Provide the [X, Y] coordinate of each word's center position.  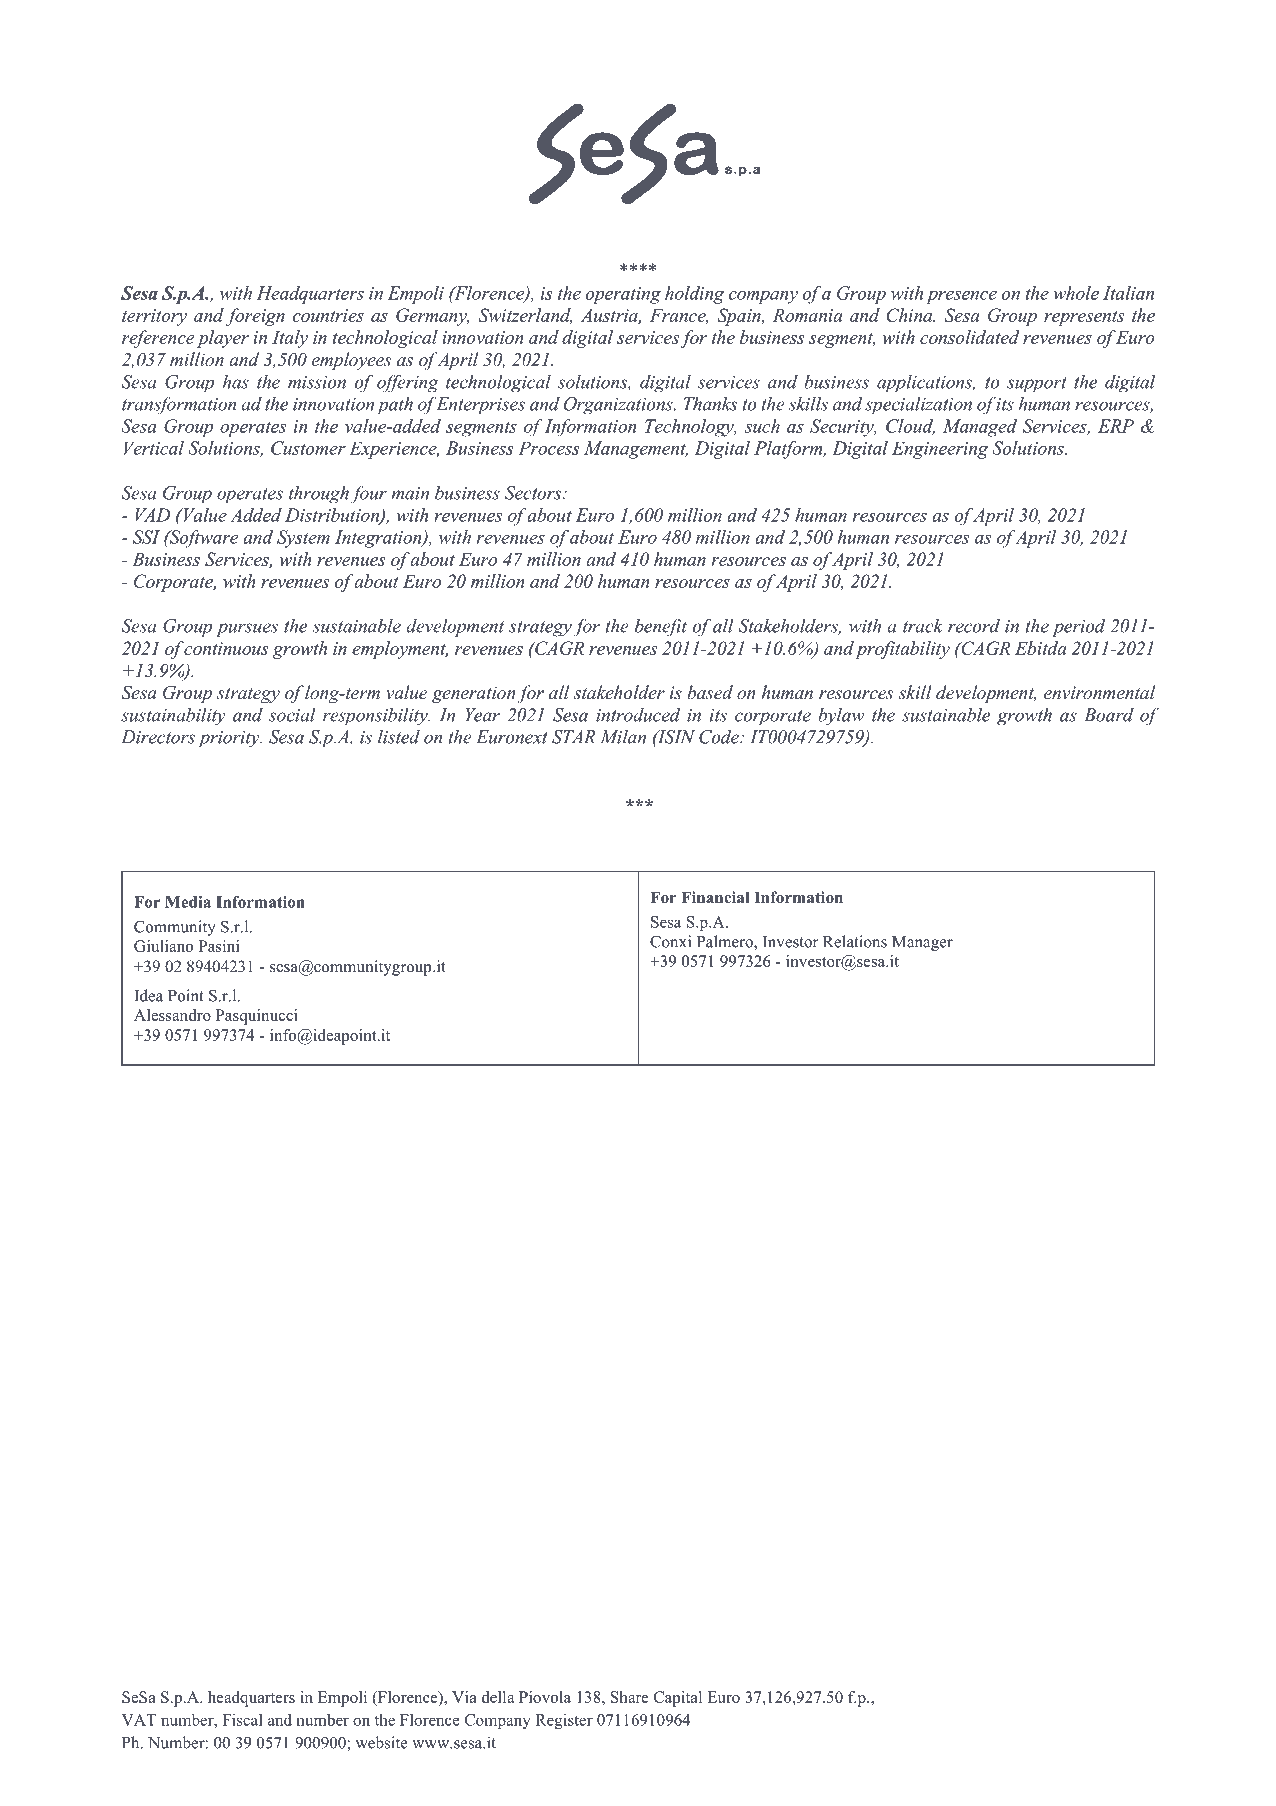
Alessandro [172, 1015]
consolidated [969, 337]
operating [623, 295]
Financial [715, 897]
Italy [290, 339]
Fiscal [242, 1720]
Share [630, 1697]
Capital [678, 1699]
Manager [922, 943]
